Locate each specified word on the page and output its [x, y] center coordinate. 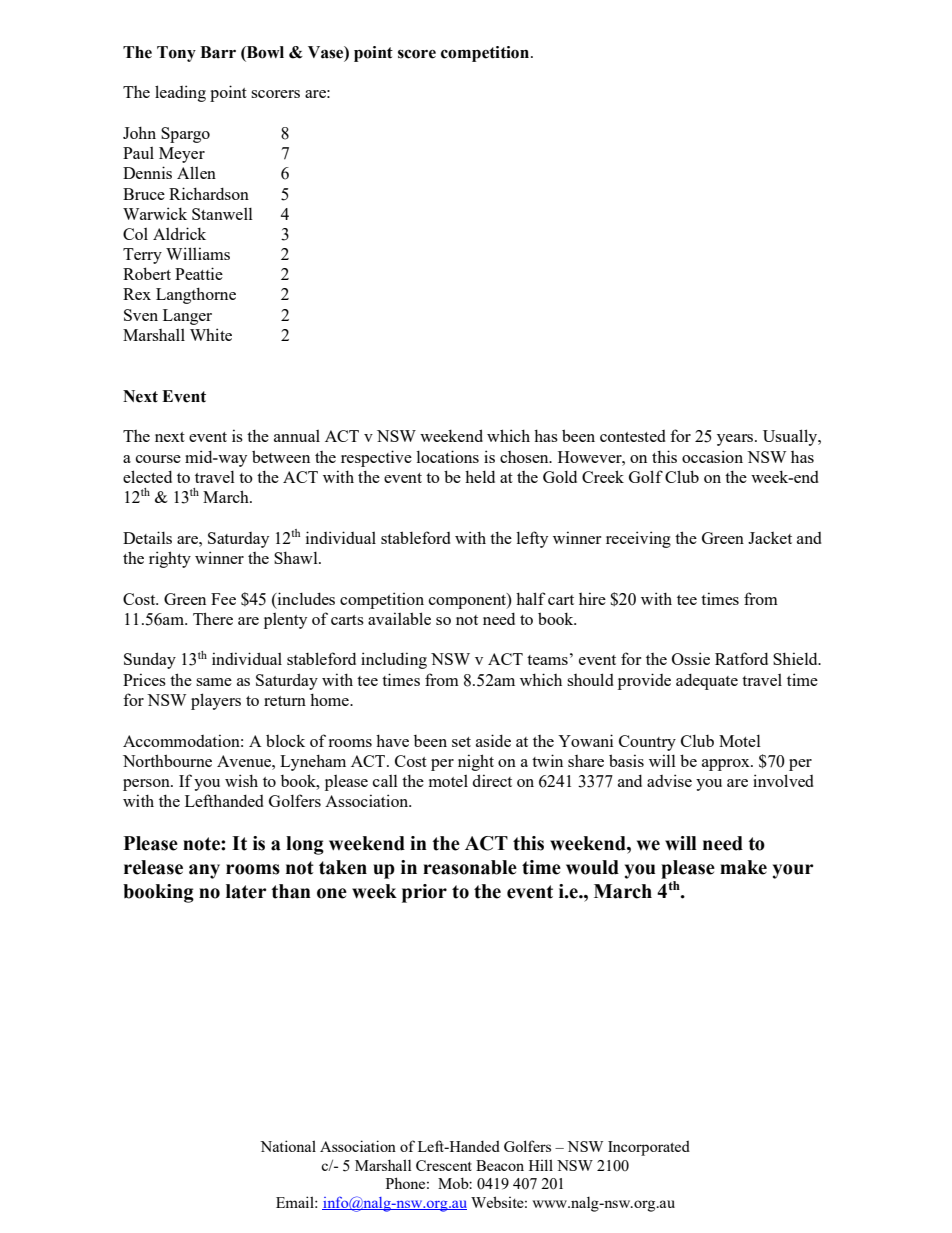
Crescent [444, 1165]
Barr [218, 52]
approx [727, 765]
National [288, 1146]
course [158, 459]
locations [447, 456]
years [736, 440]
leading [180, 93]
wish [241, 780]
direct [492, 780]
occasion [712, 456]
